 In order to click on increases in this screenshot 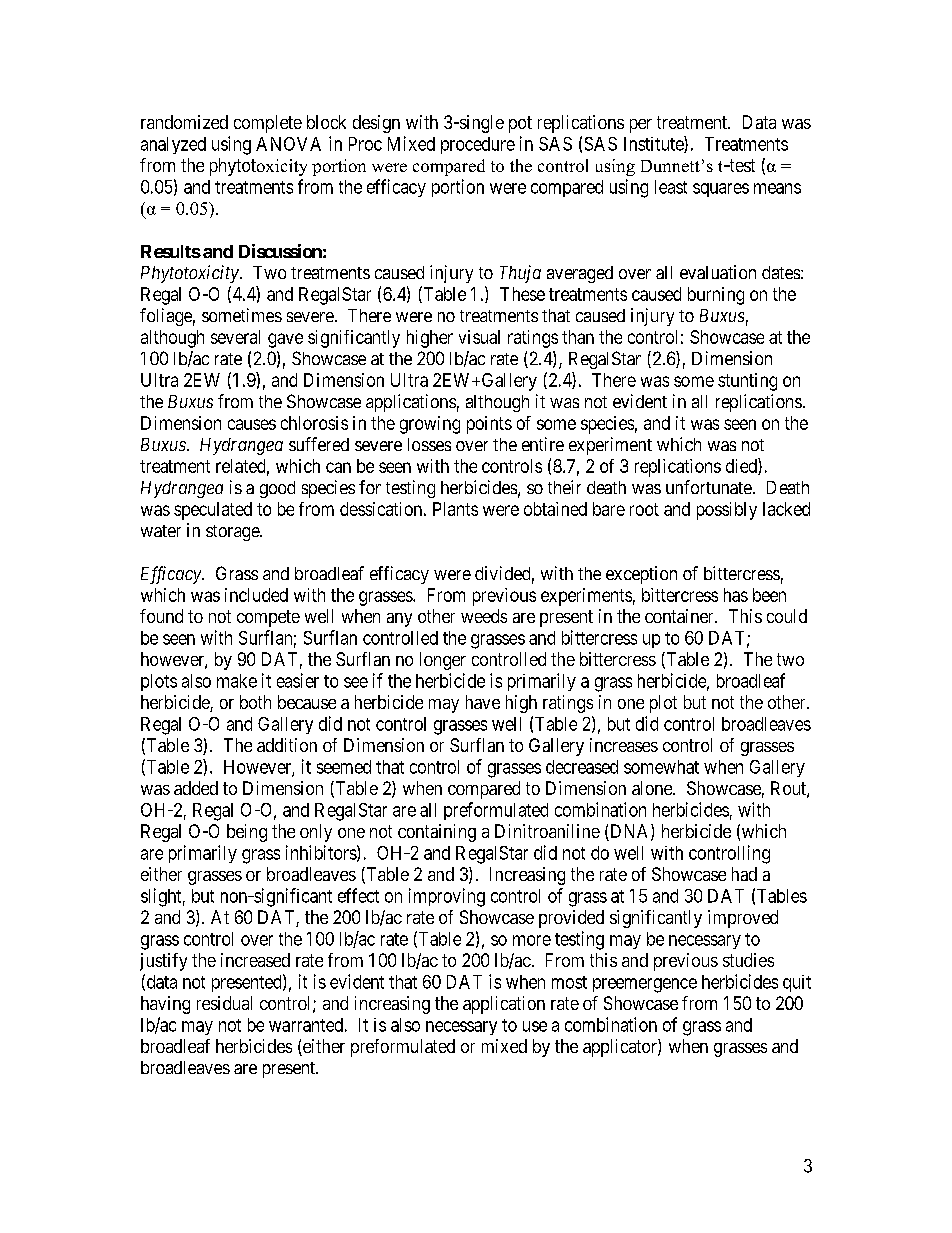, I will do `click(624, 745)`.
